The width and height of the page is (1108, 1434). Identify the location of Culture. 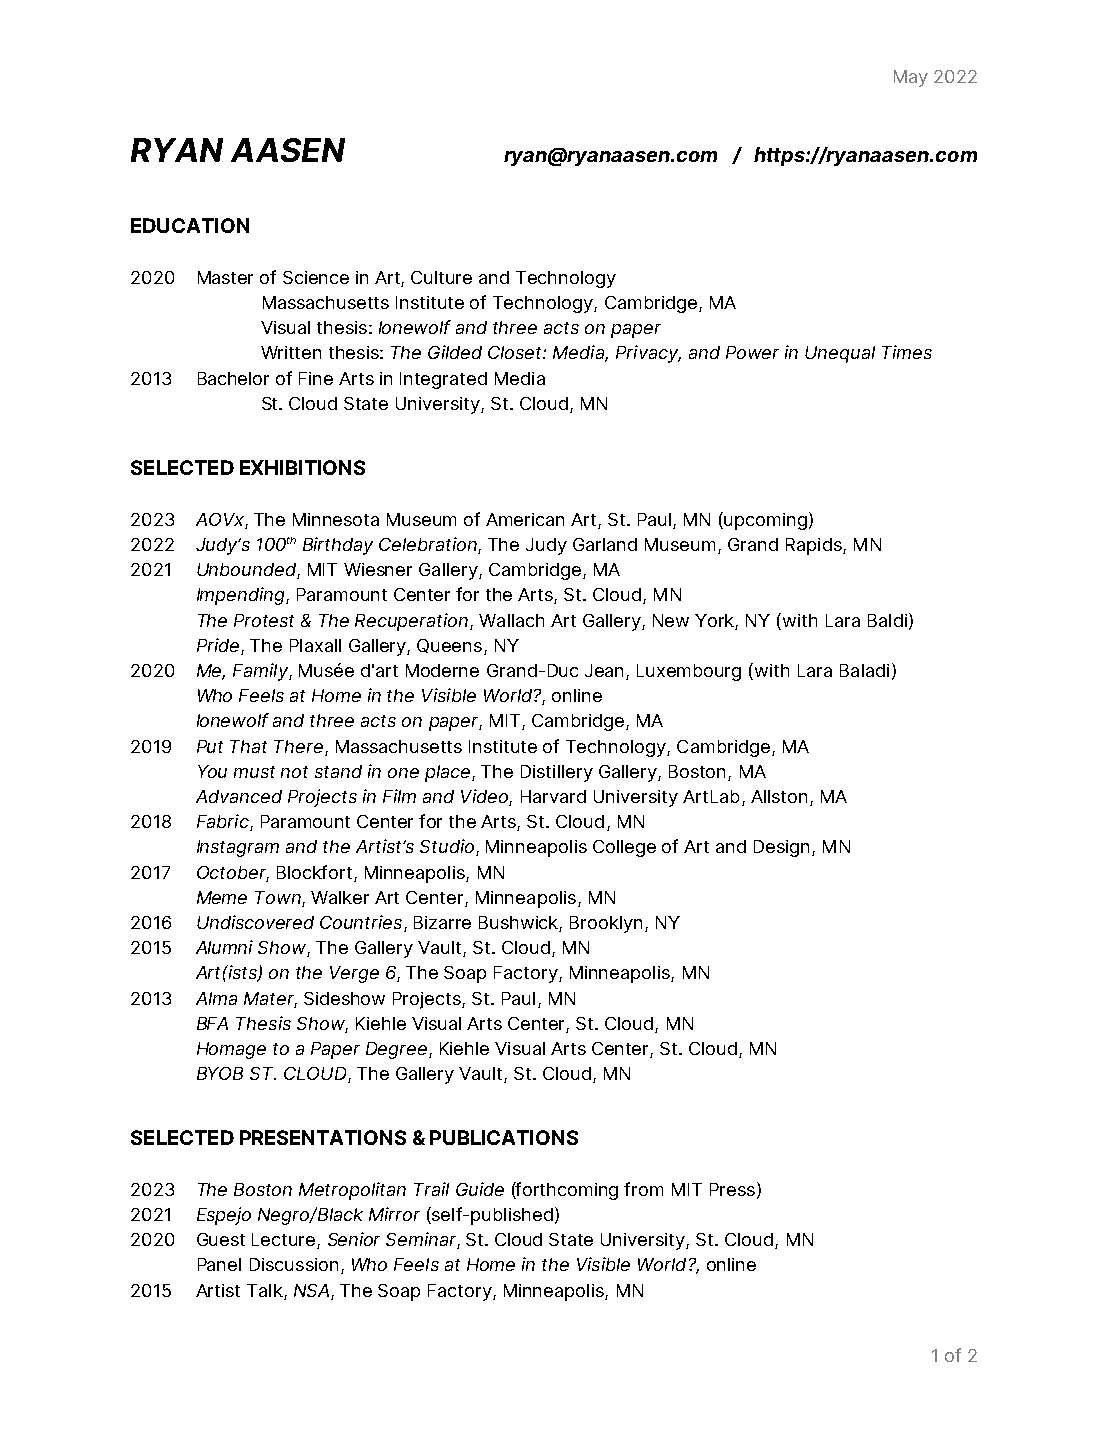
(441, 277).
